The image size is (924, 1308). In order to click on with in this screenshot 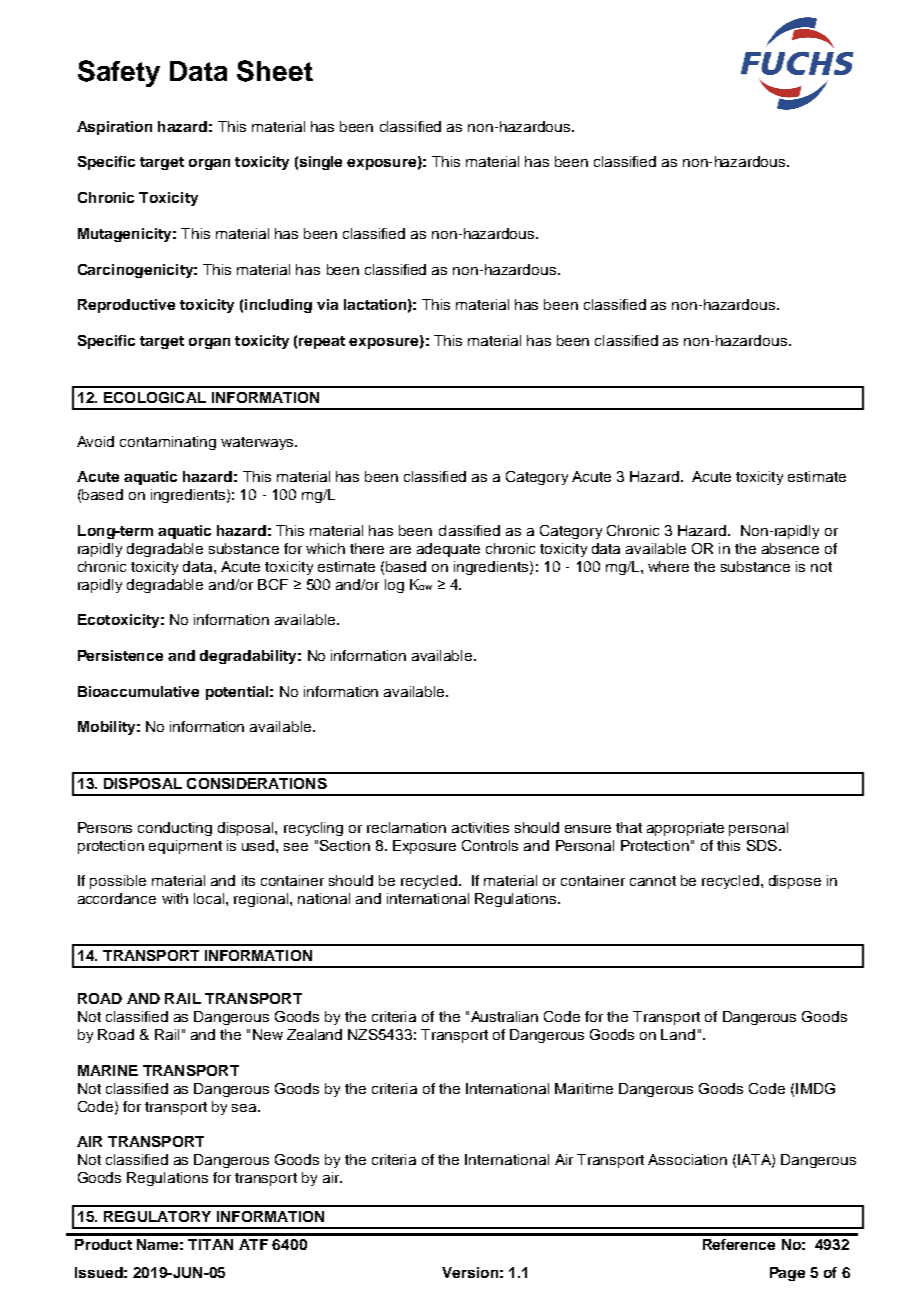, I will do `click(175, 898)`.
